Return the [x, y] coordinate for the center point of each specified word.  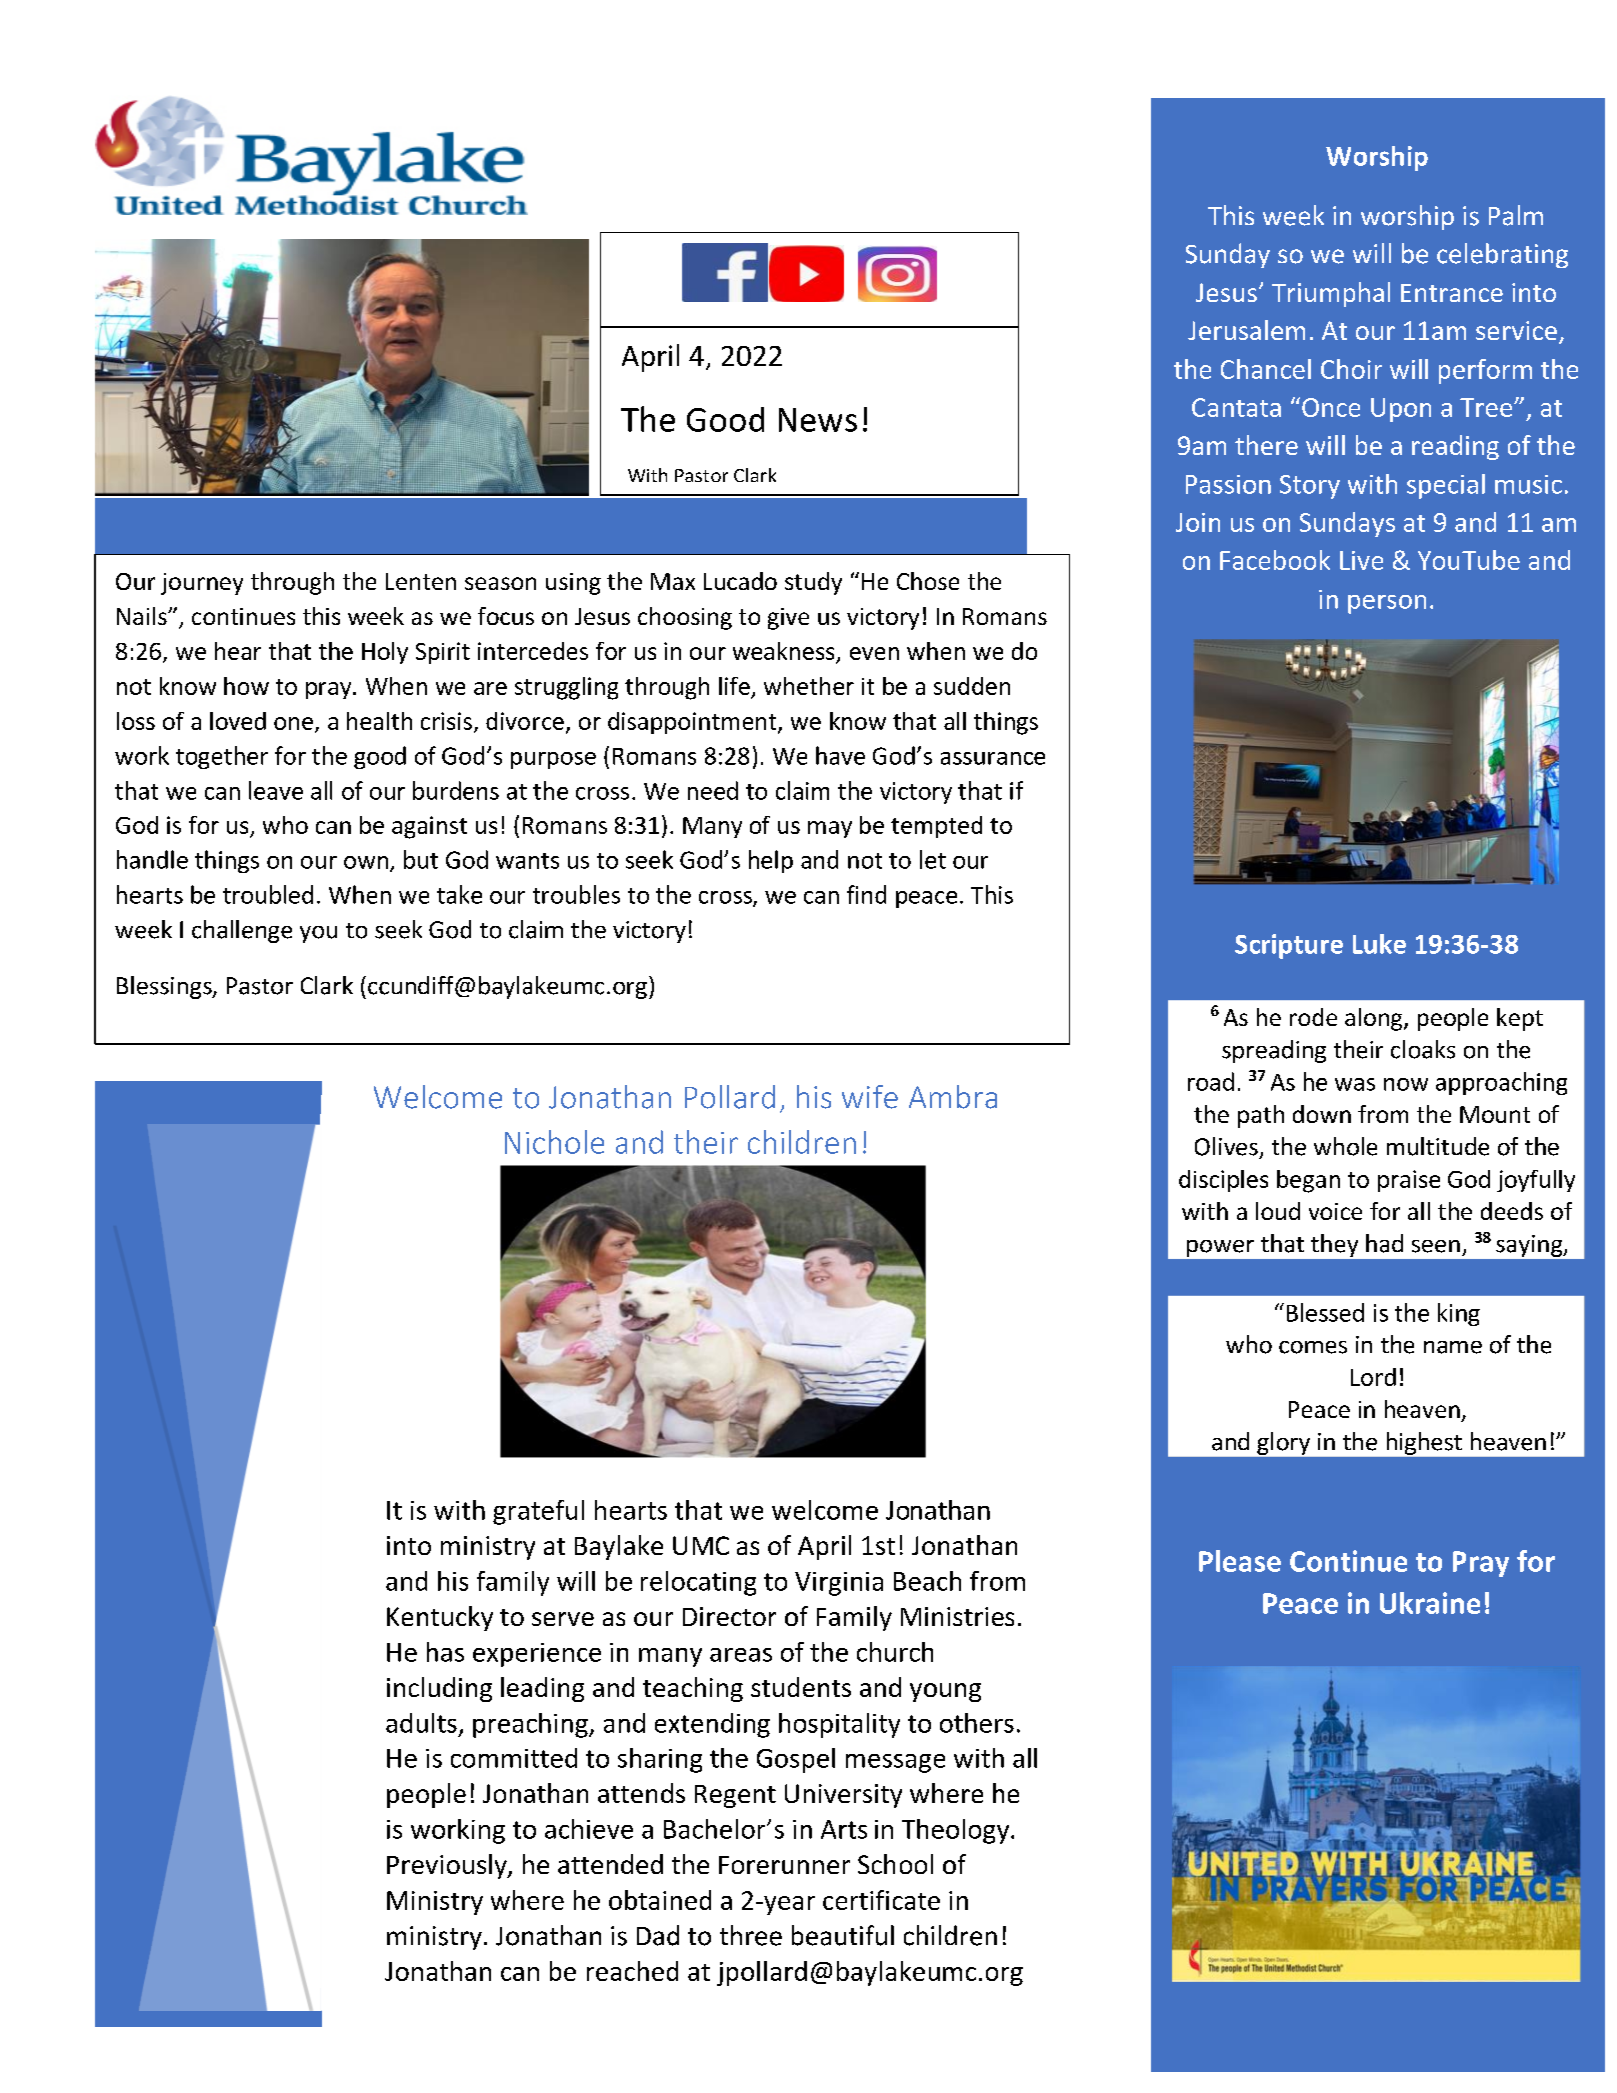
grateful [538, 1512]
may [830, 829]
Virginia [839, 1584]
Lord [1373, 1377]
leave [276, 790]
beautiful [843, 1935]
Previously [448, 1866]
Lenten [421, 581]
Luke [1379, 944]
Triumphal [1331, 294]
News [818, 420]
